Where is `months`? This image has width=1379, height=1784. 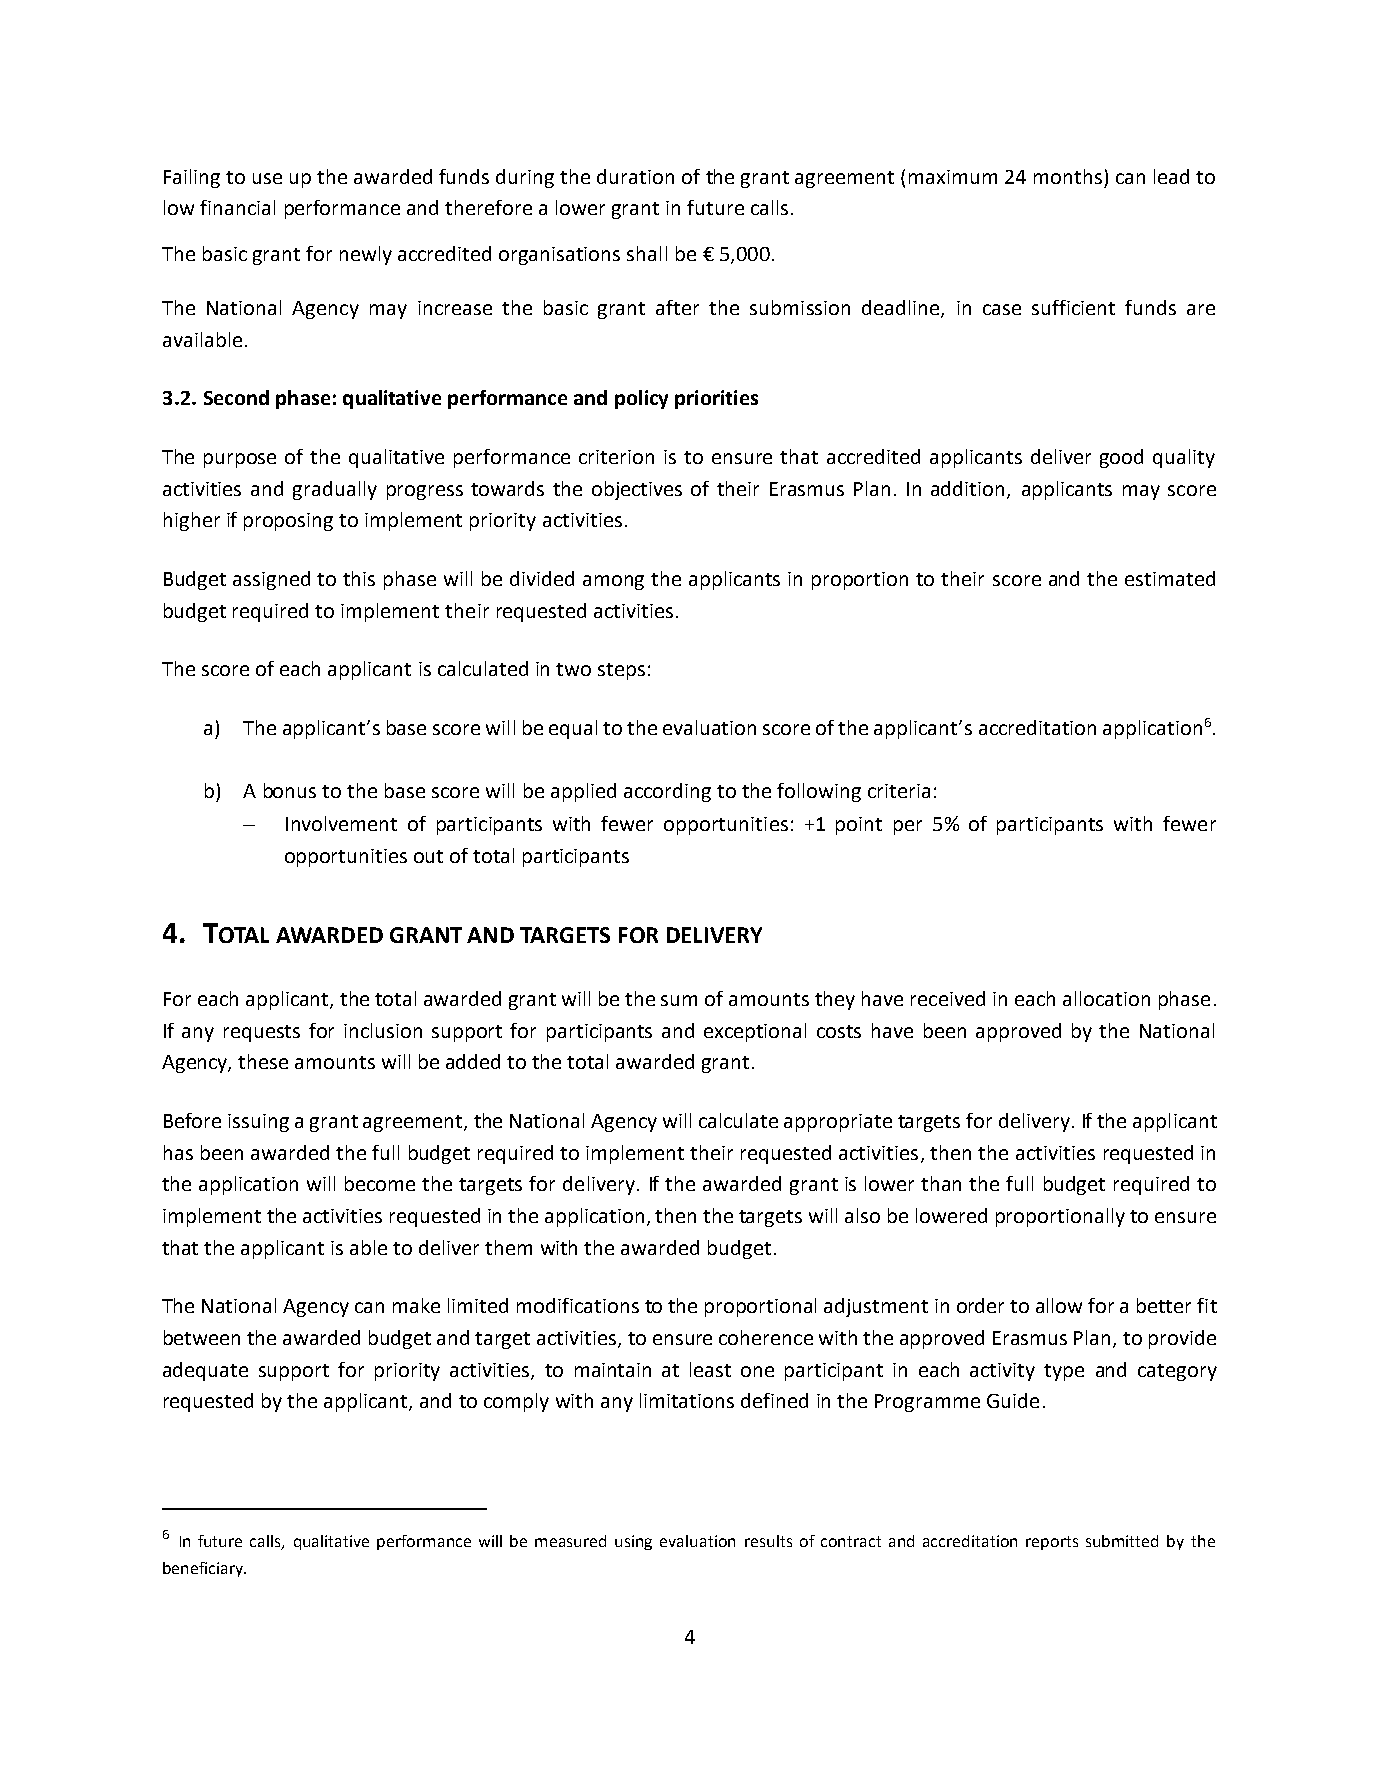 months is located at coordinates (1068, 176).
